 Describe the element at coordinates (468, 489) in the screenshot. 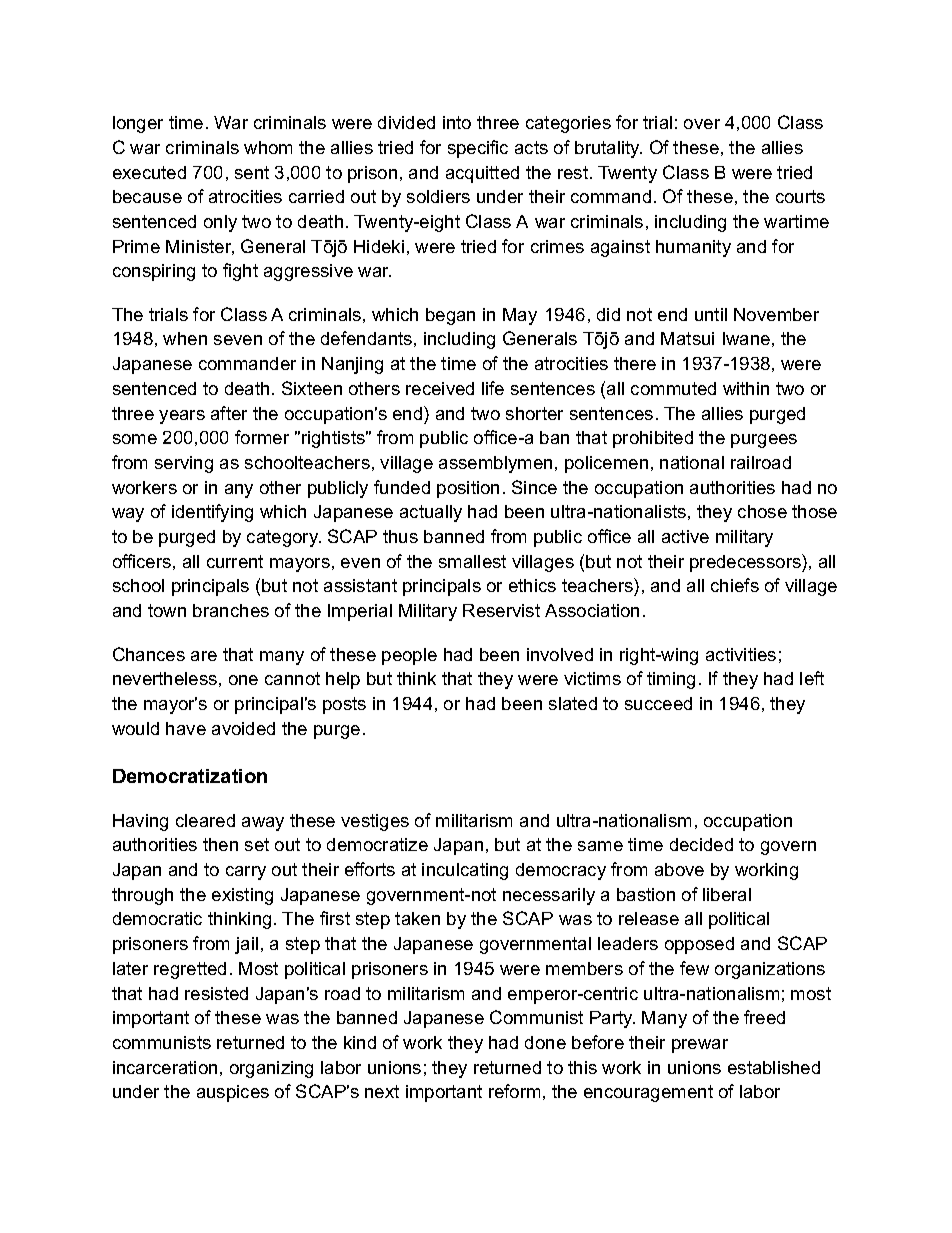

I see `position` at that location.
